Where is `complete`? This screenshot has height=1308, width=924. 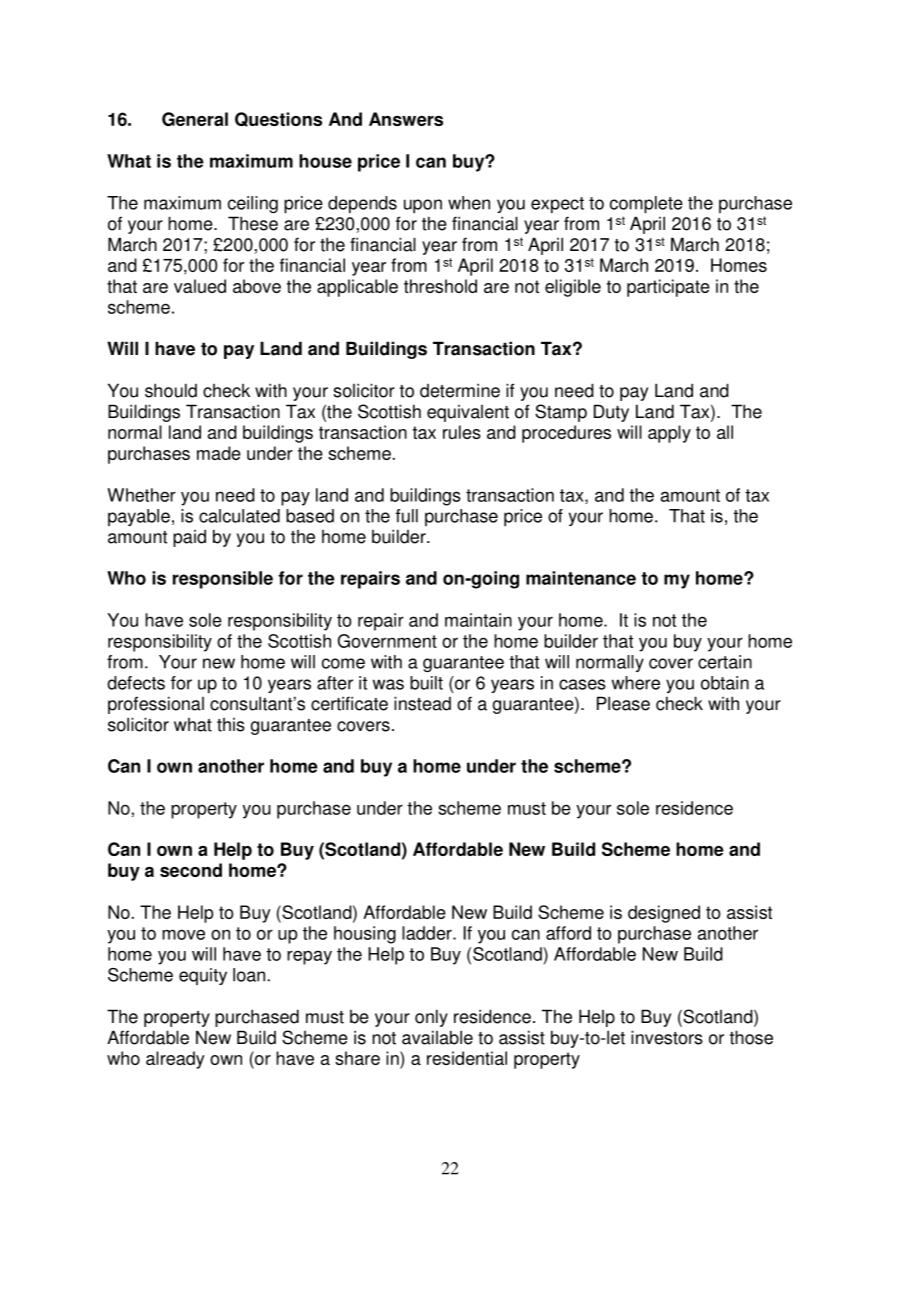 complete is located at coordinates (646, 205).
